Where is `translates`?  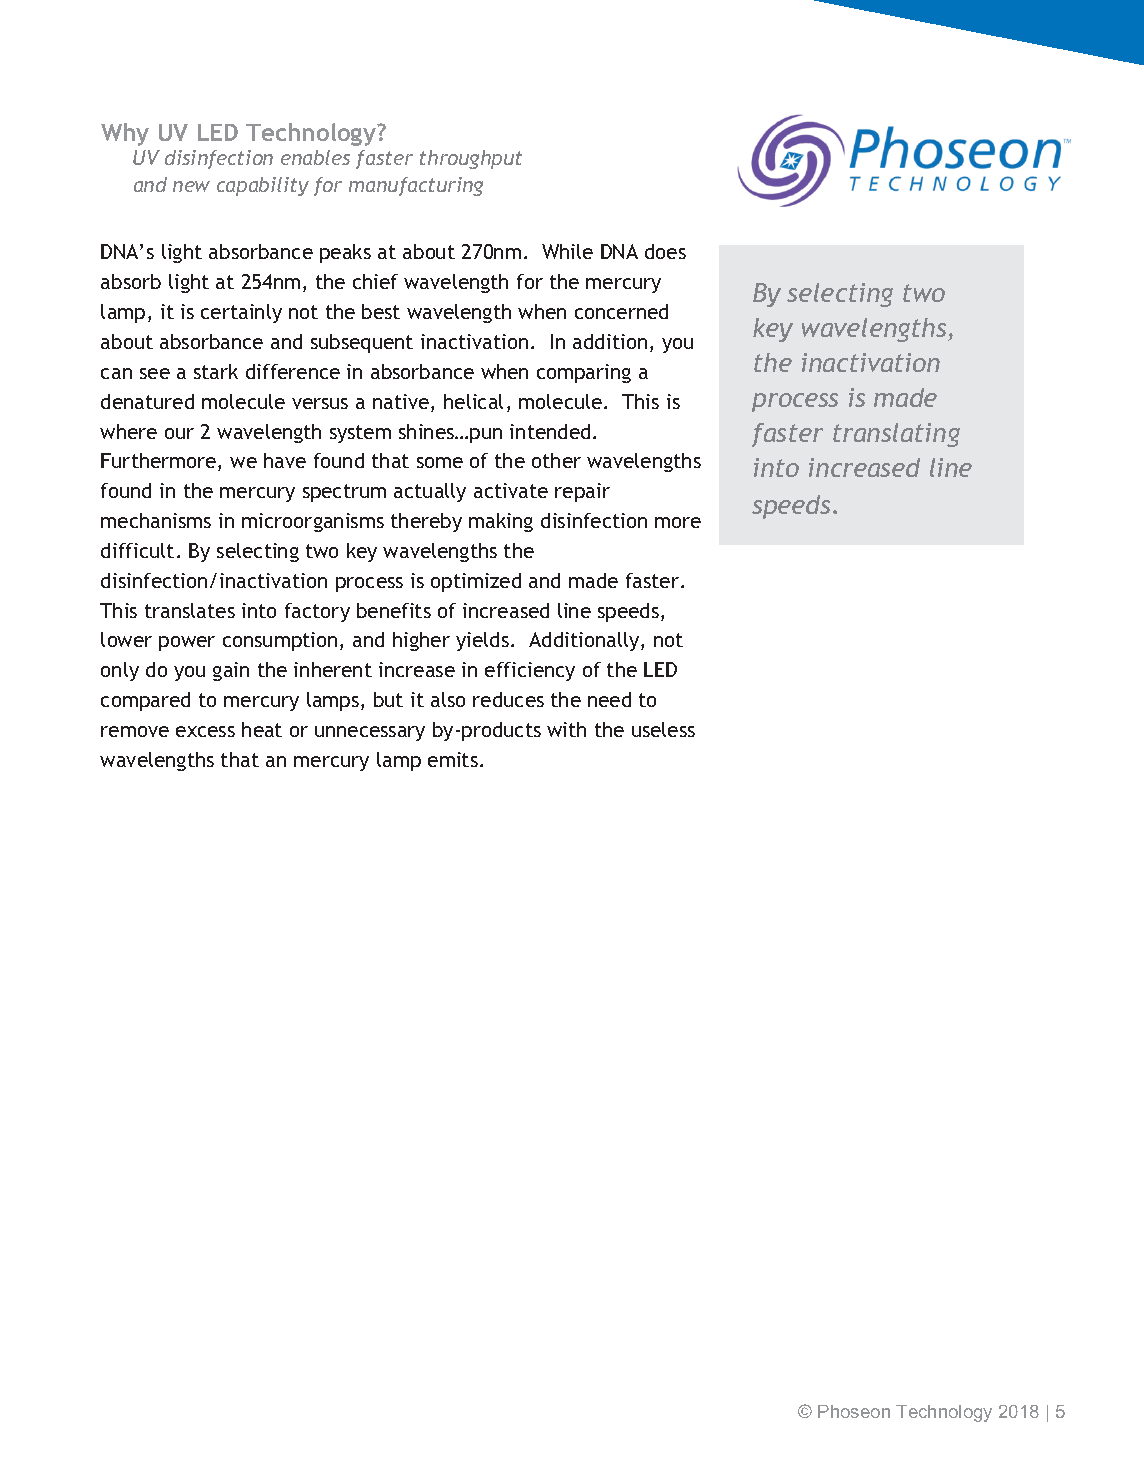
translates is located at coordinates (190, 610).
